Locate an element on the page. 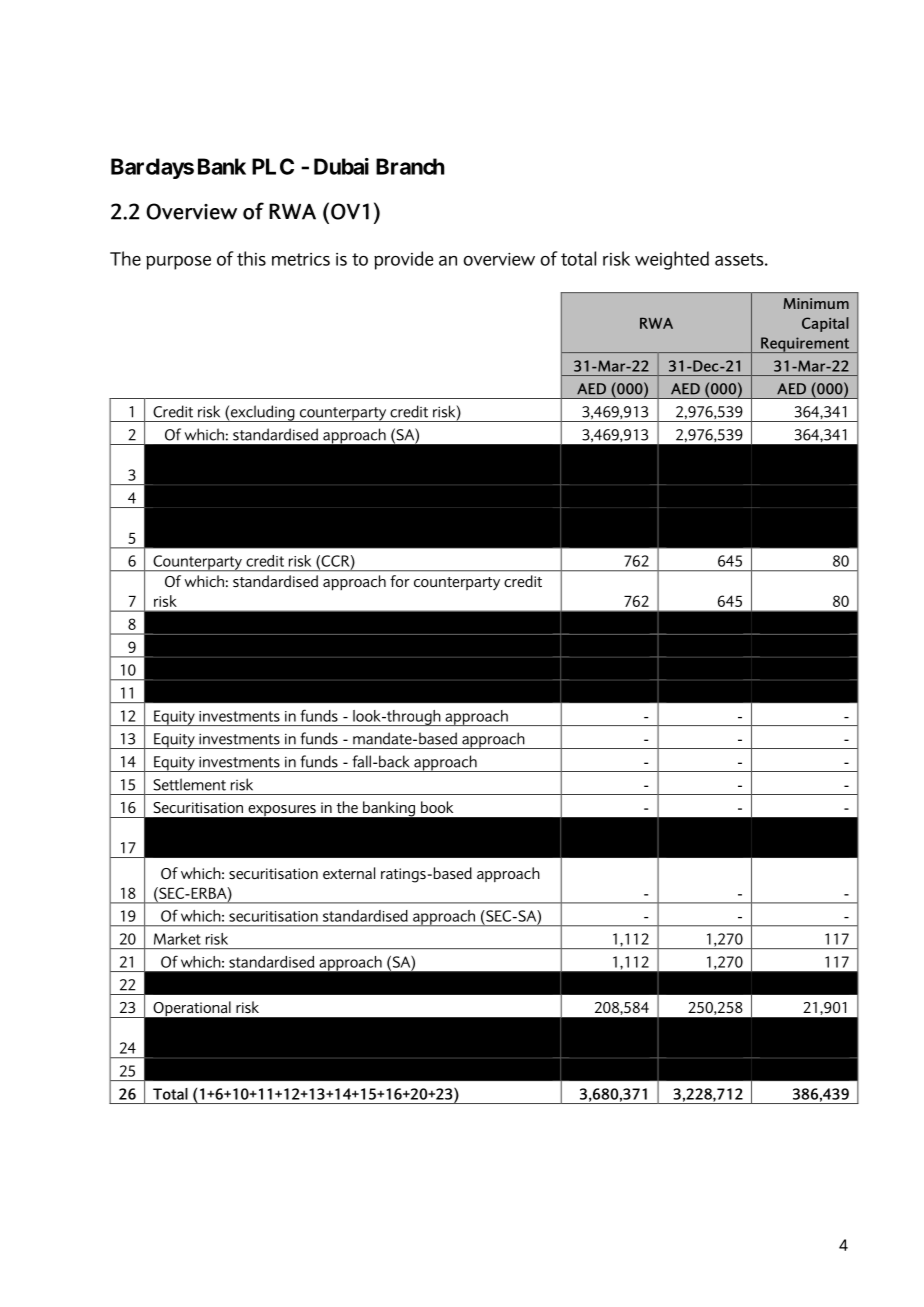 The width and height of the document is (924, 1307). external is located at coordinates (349, 873).
